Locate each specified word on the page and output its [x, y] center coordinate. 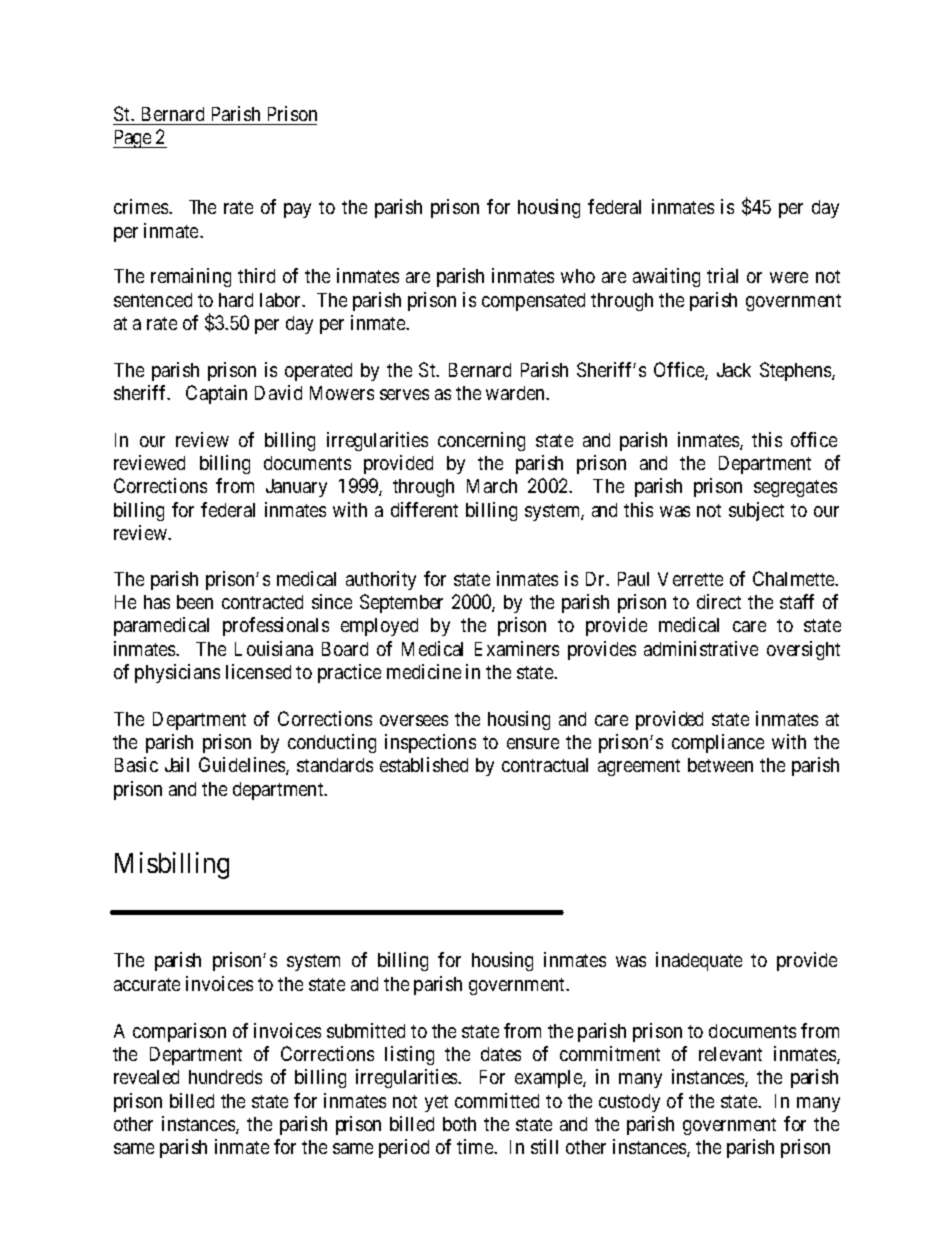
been [195, 602]
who [578, 276]
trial [722, 275]
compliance [718, 743]
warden [516, 393]
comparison [179, 1032]
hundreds [225, 1077]
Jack [734, 370]
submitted [366, 1030]
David [278, 392]
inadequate [699, 961]
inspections [430, 743]
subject [756, 511]
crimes [142, 206]
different [424, 509]
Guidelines [243, 766]
